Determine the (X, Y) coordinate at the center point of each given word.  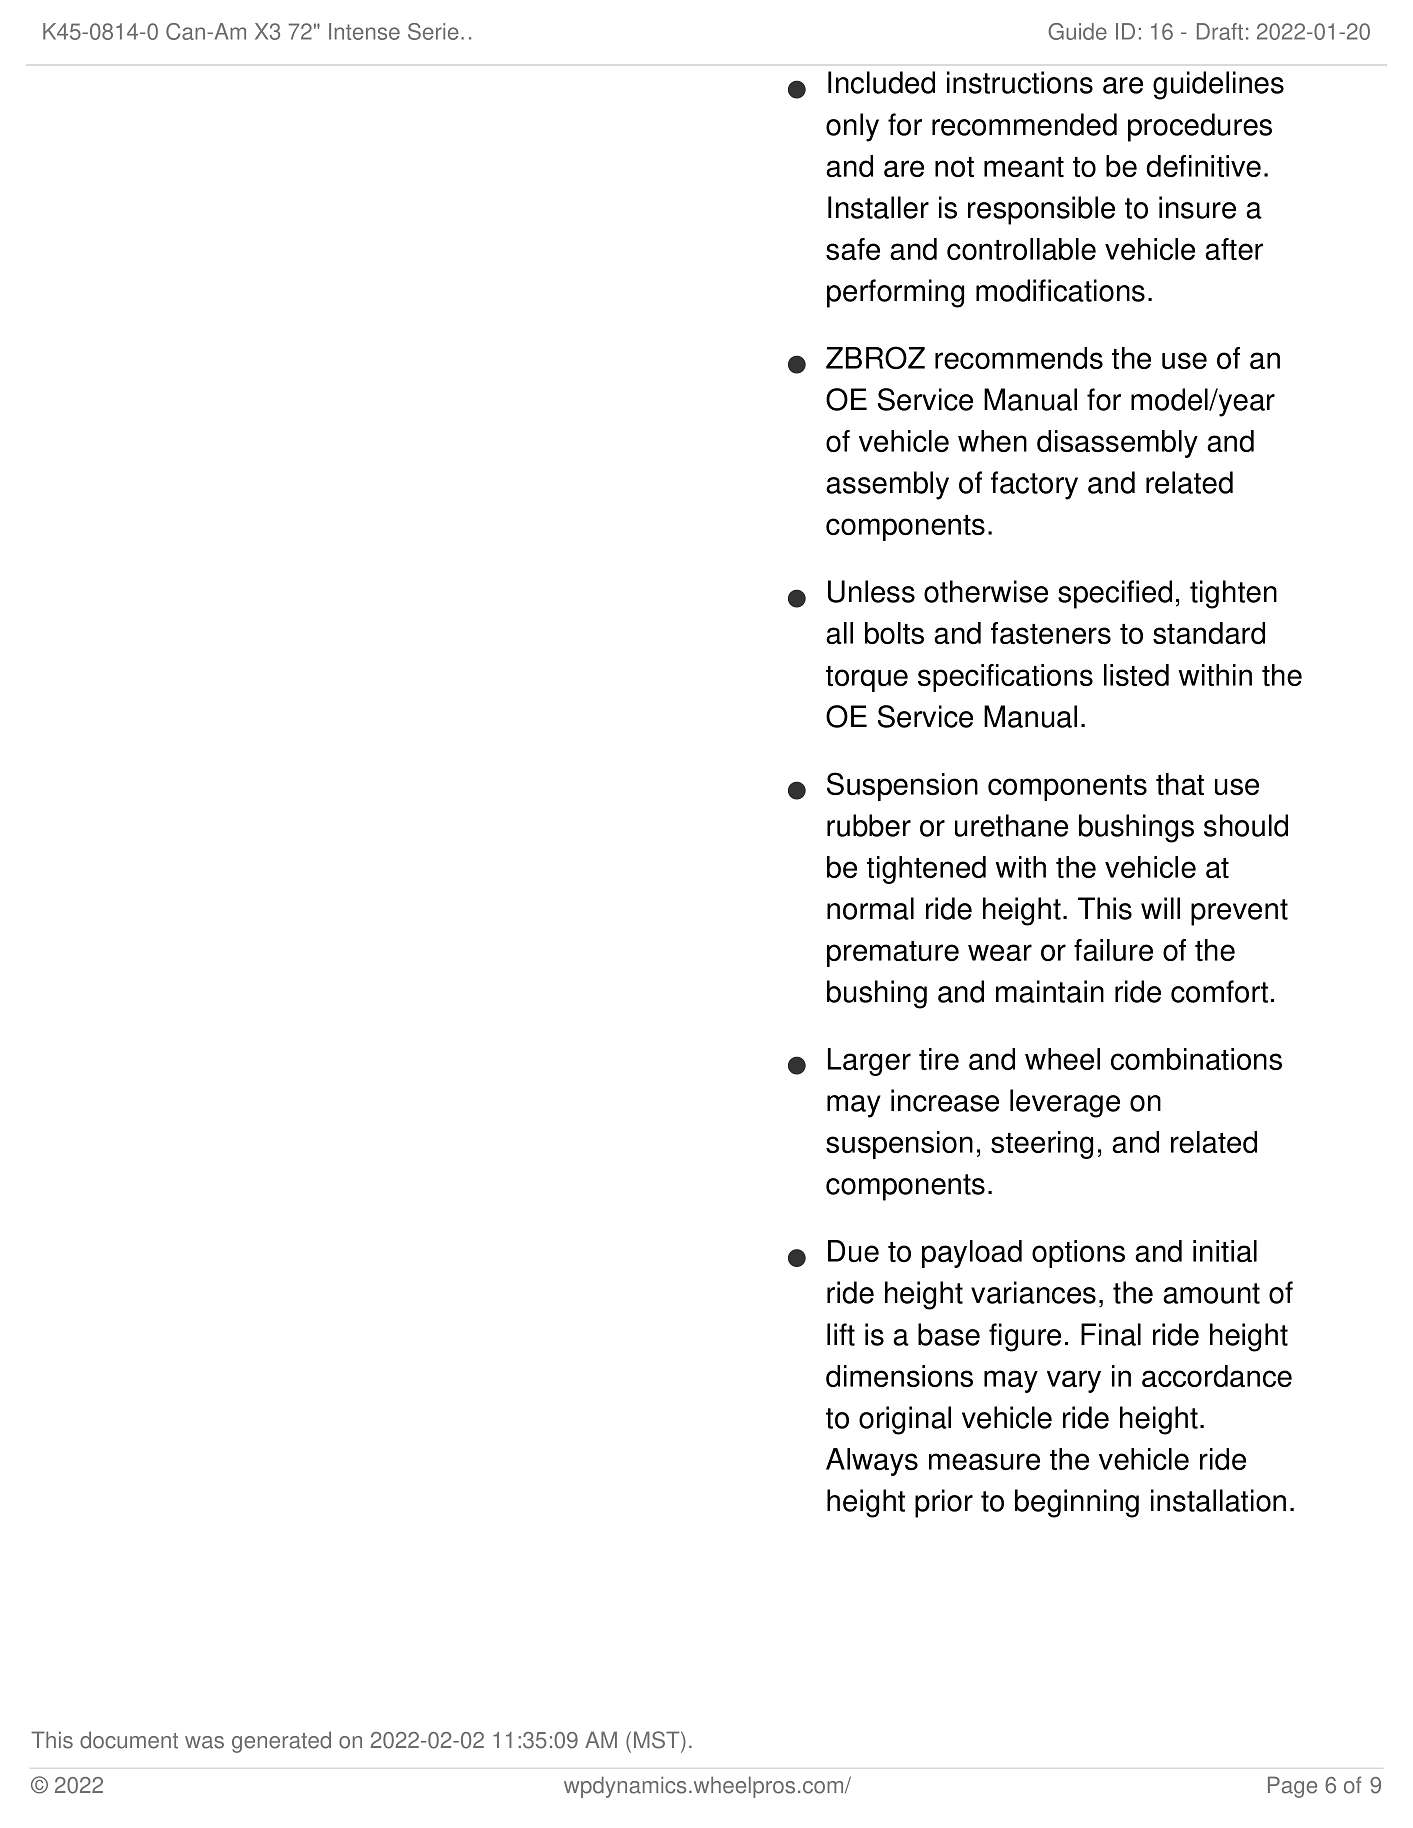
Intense (364, 31)
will (1160, 908)
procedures (1200, 127)
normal (870, 908)
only (852, 127)
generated (281, 1742)
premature (893, 954)
